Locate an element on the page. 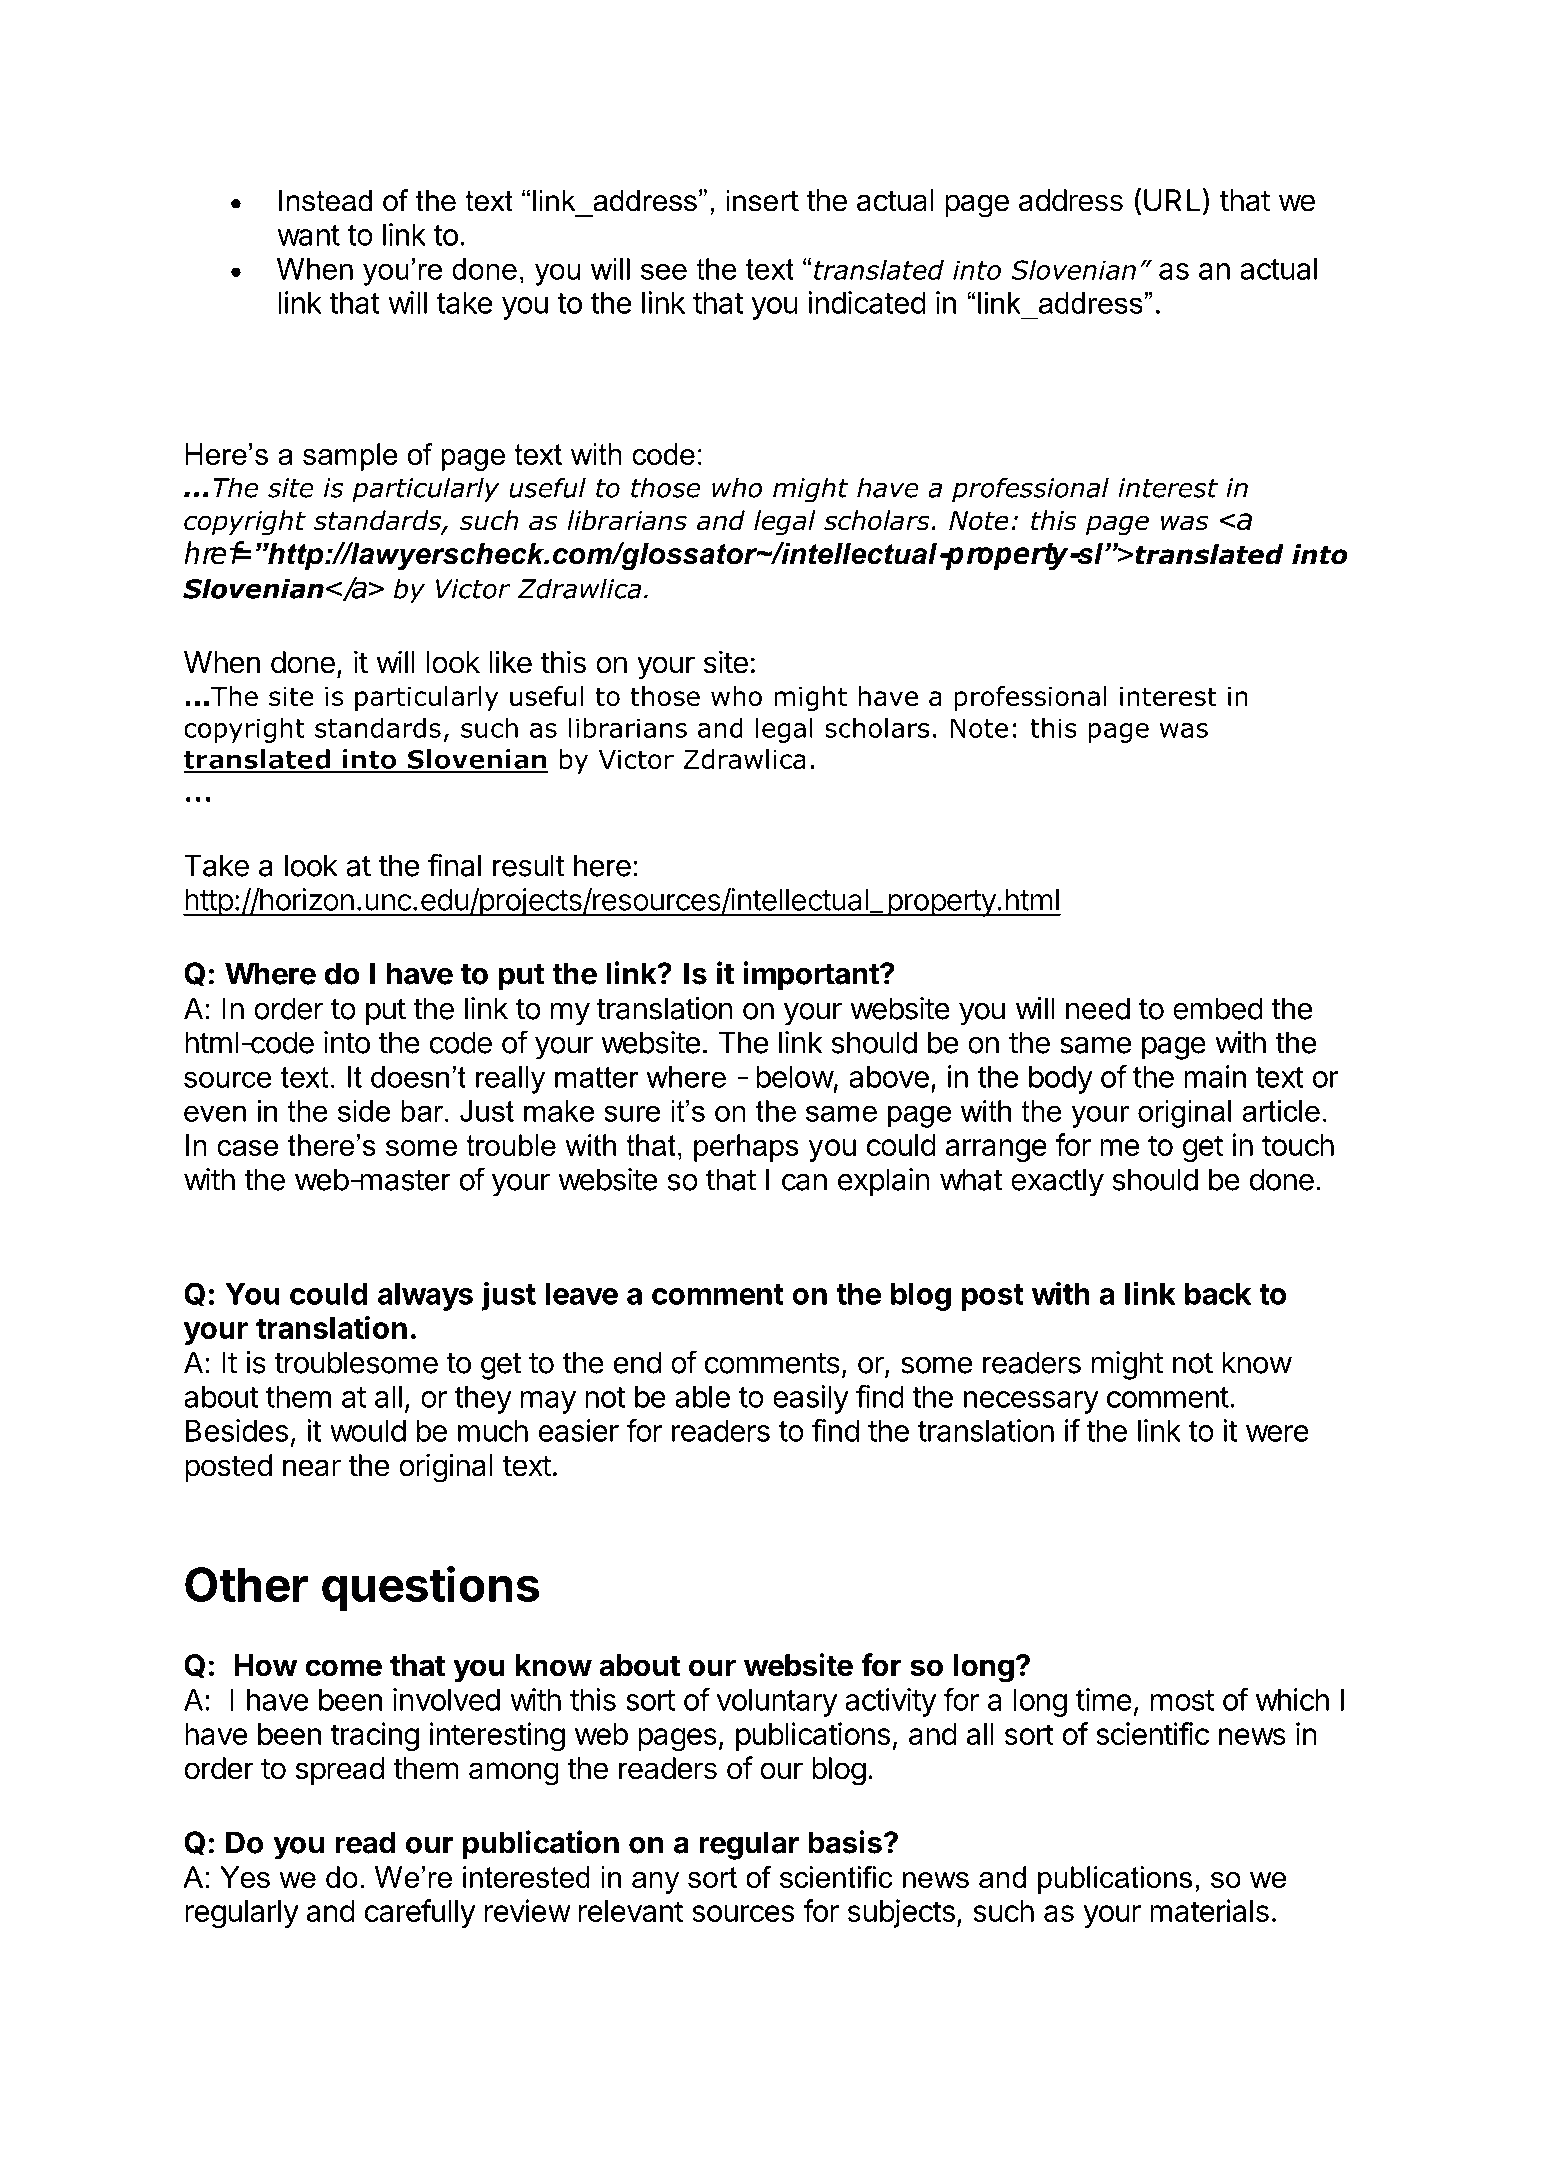 This document has height=2179, width=1541. bar is located at coordinates (423, 1111).
